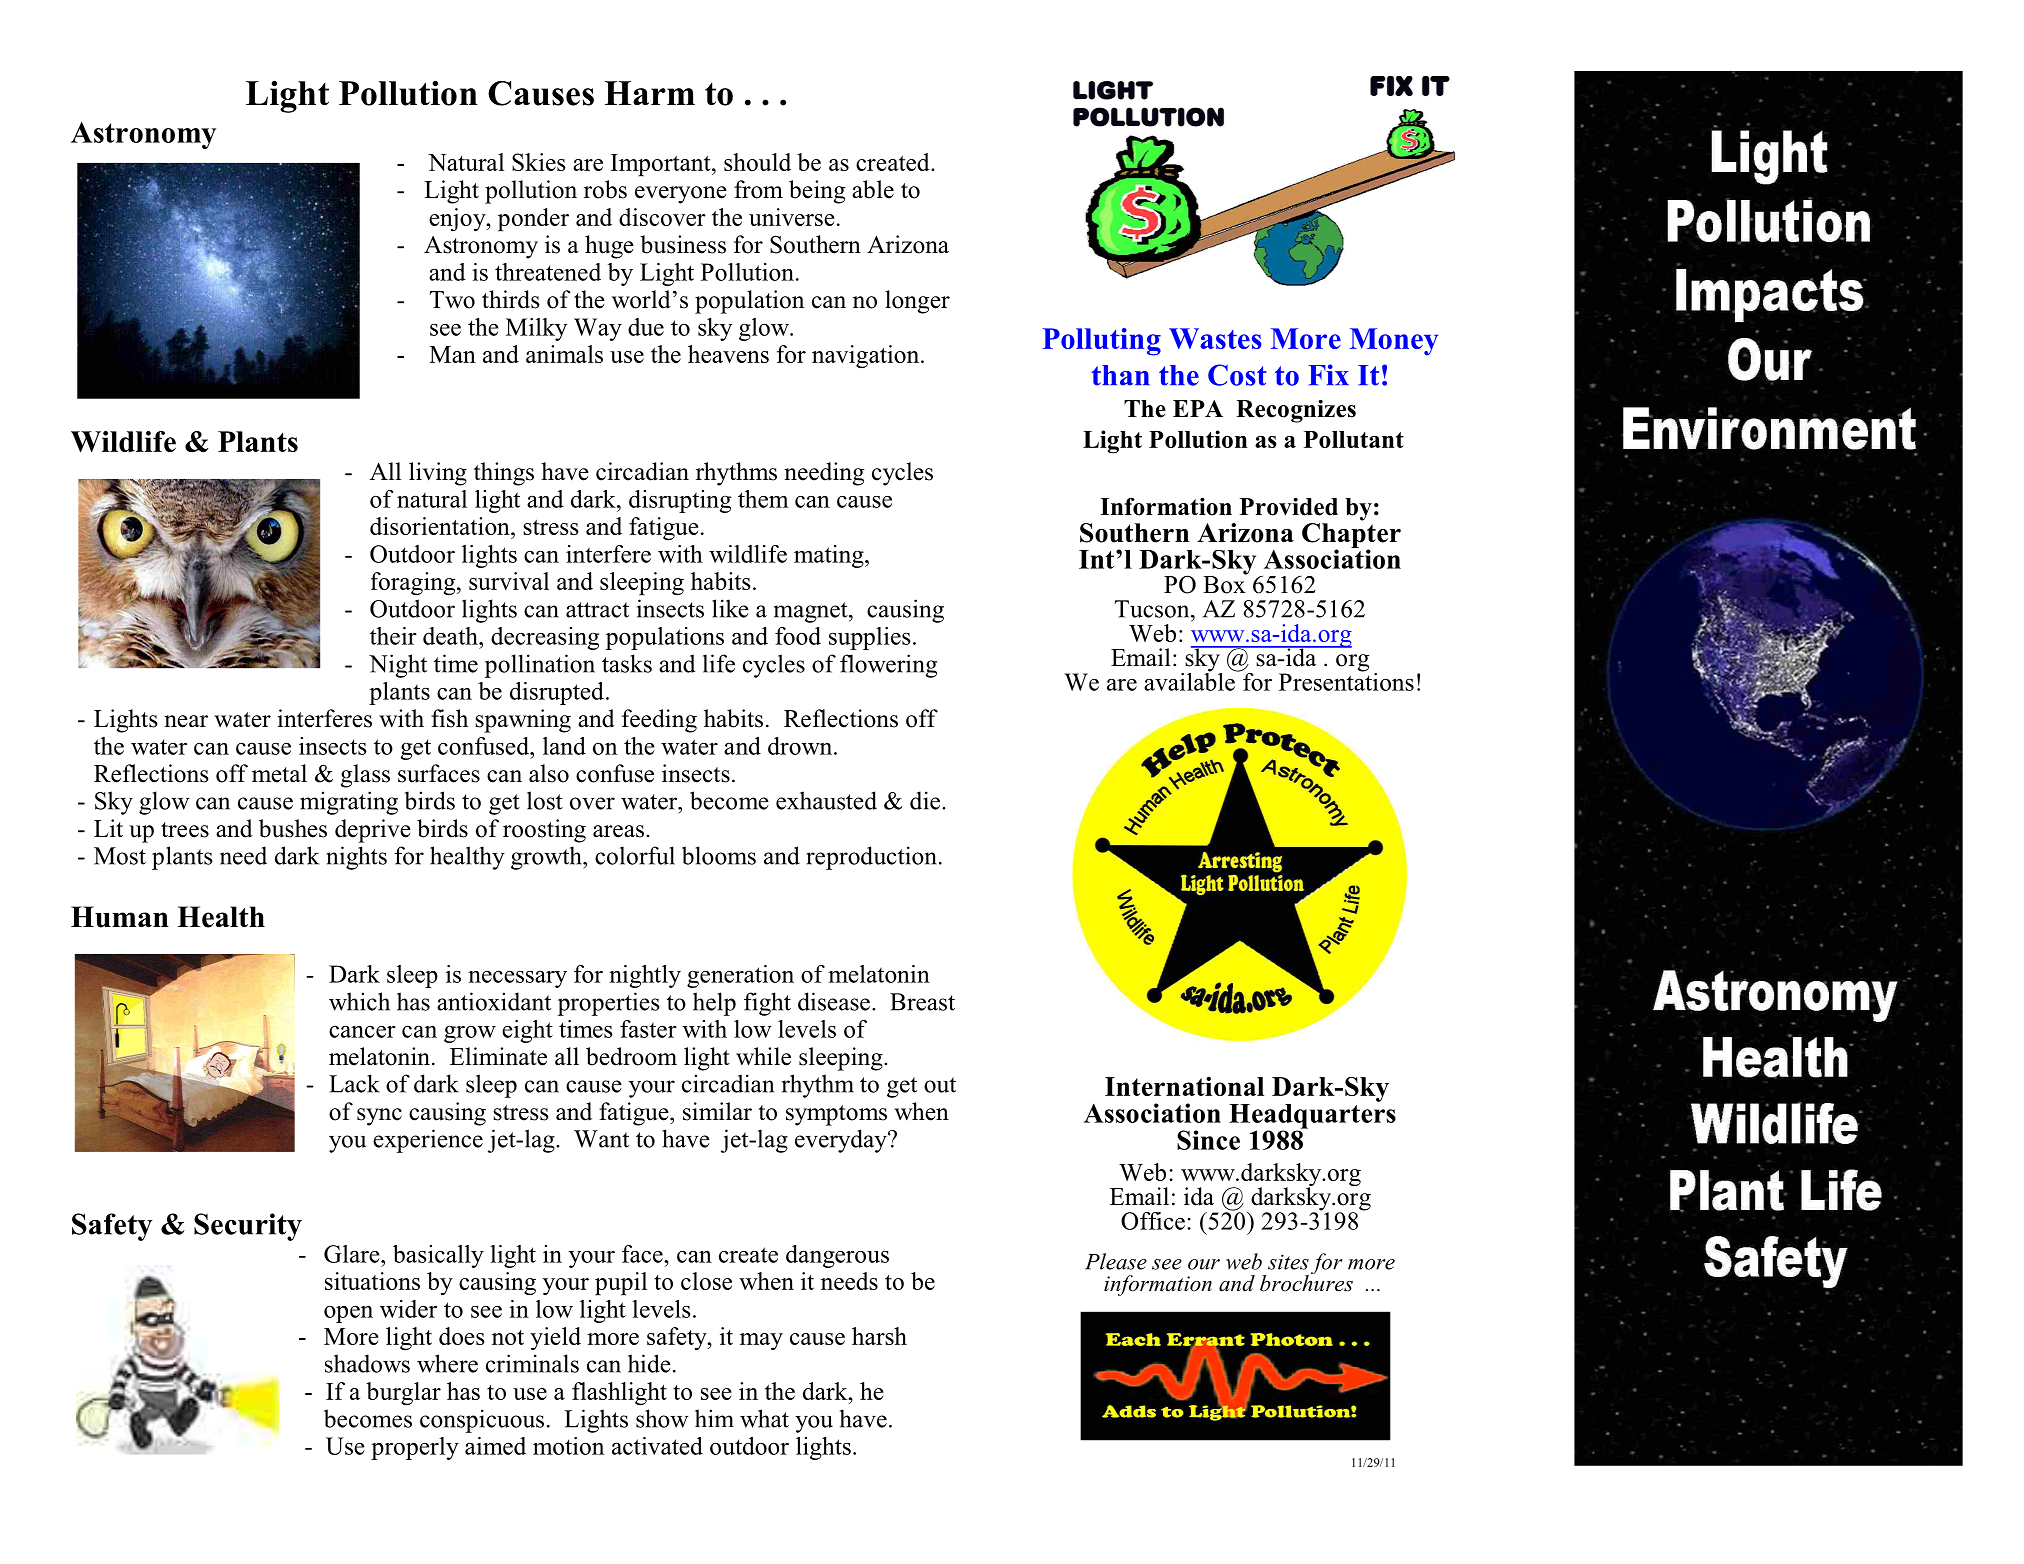 Image resolution: width=2024 pixels, height=1564 pixels. I want to click on Presentations, so click(1346, 680).
